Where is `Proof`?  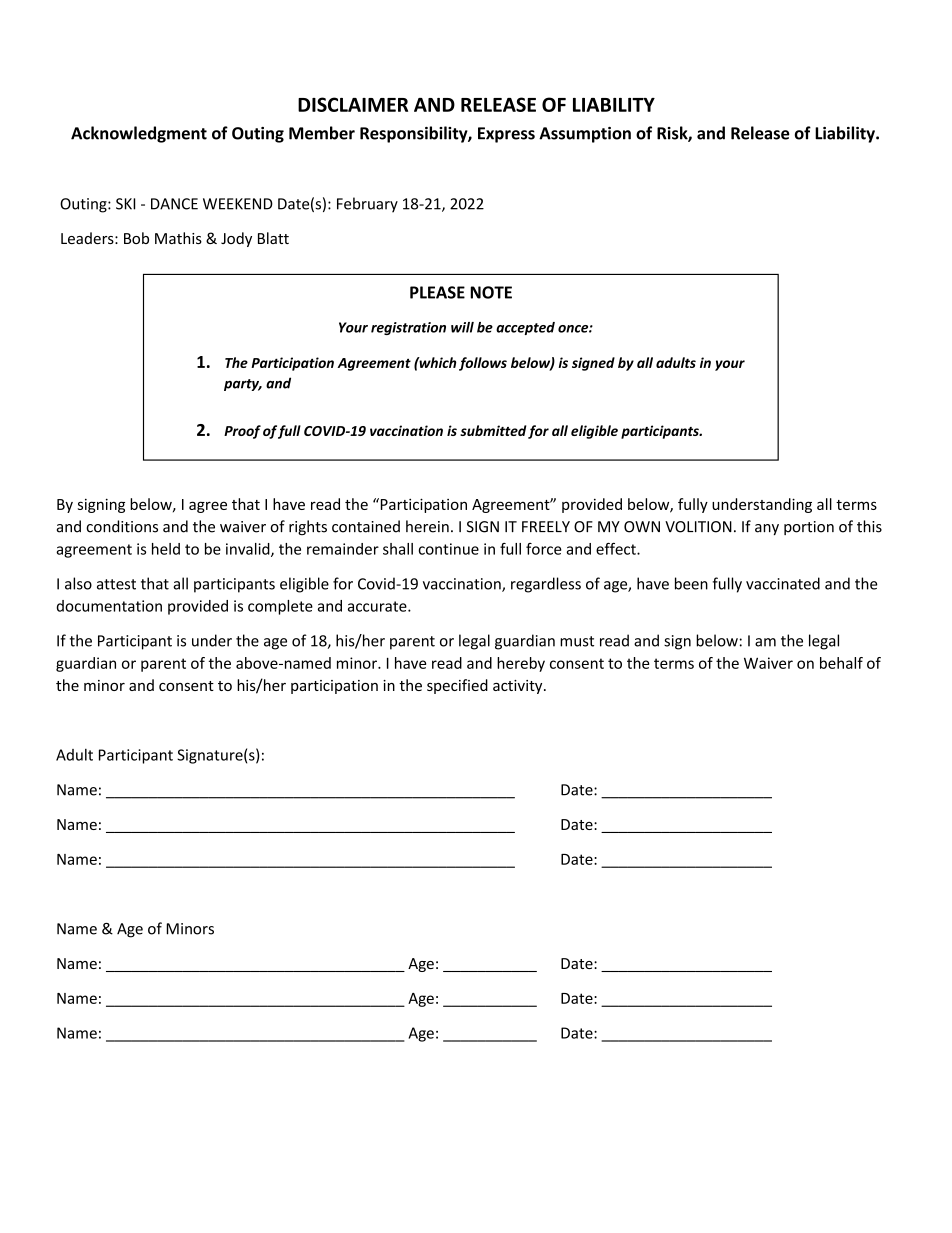 Proof is located at coordinates (242, 432).
